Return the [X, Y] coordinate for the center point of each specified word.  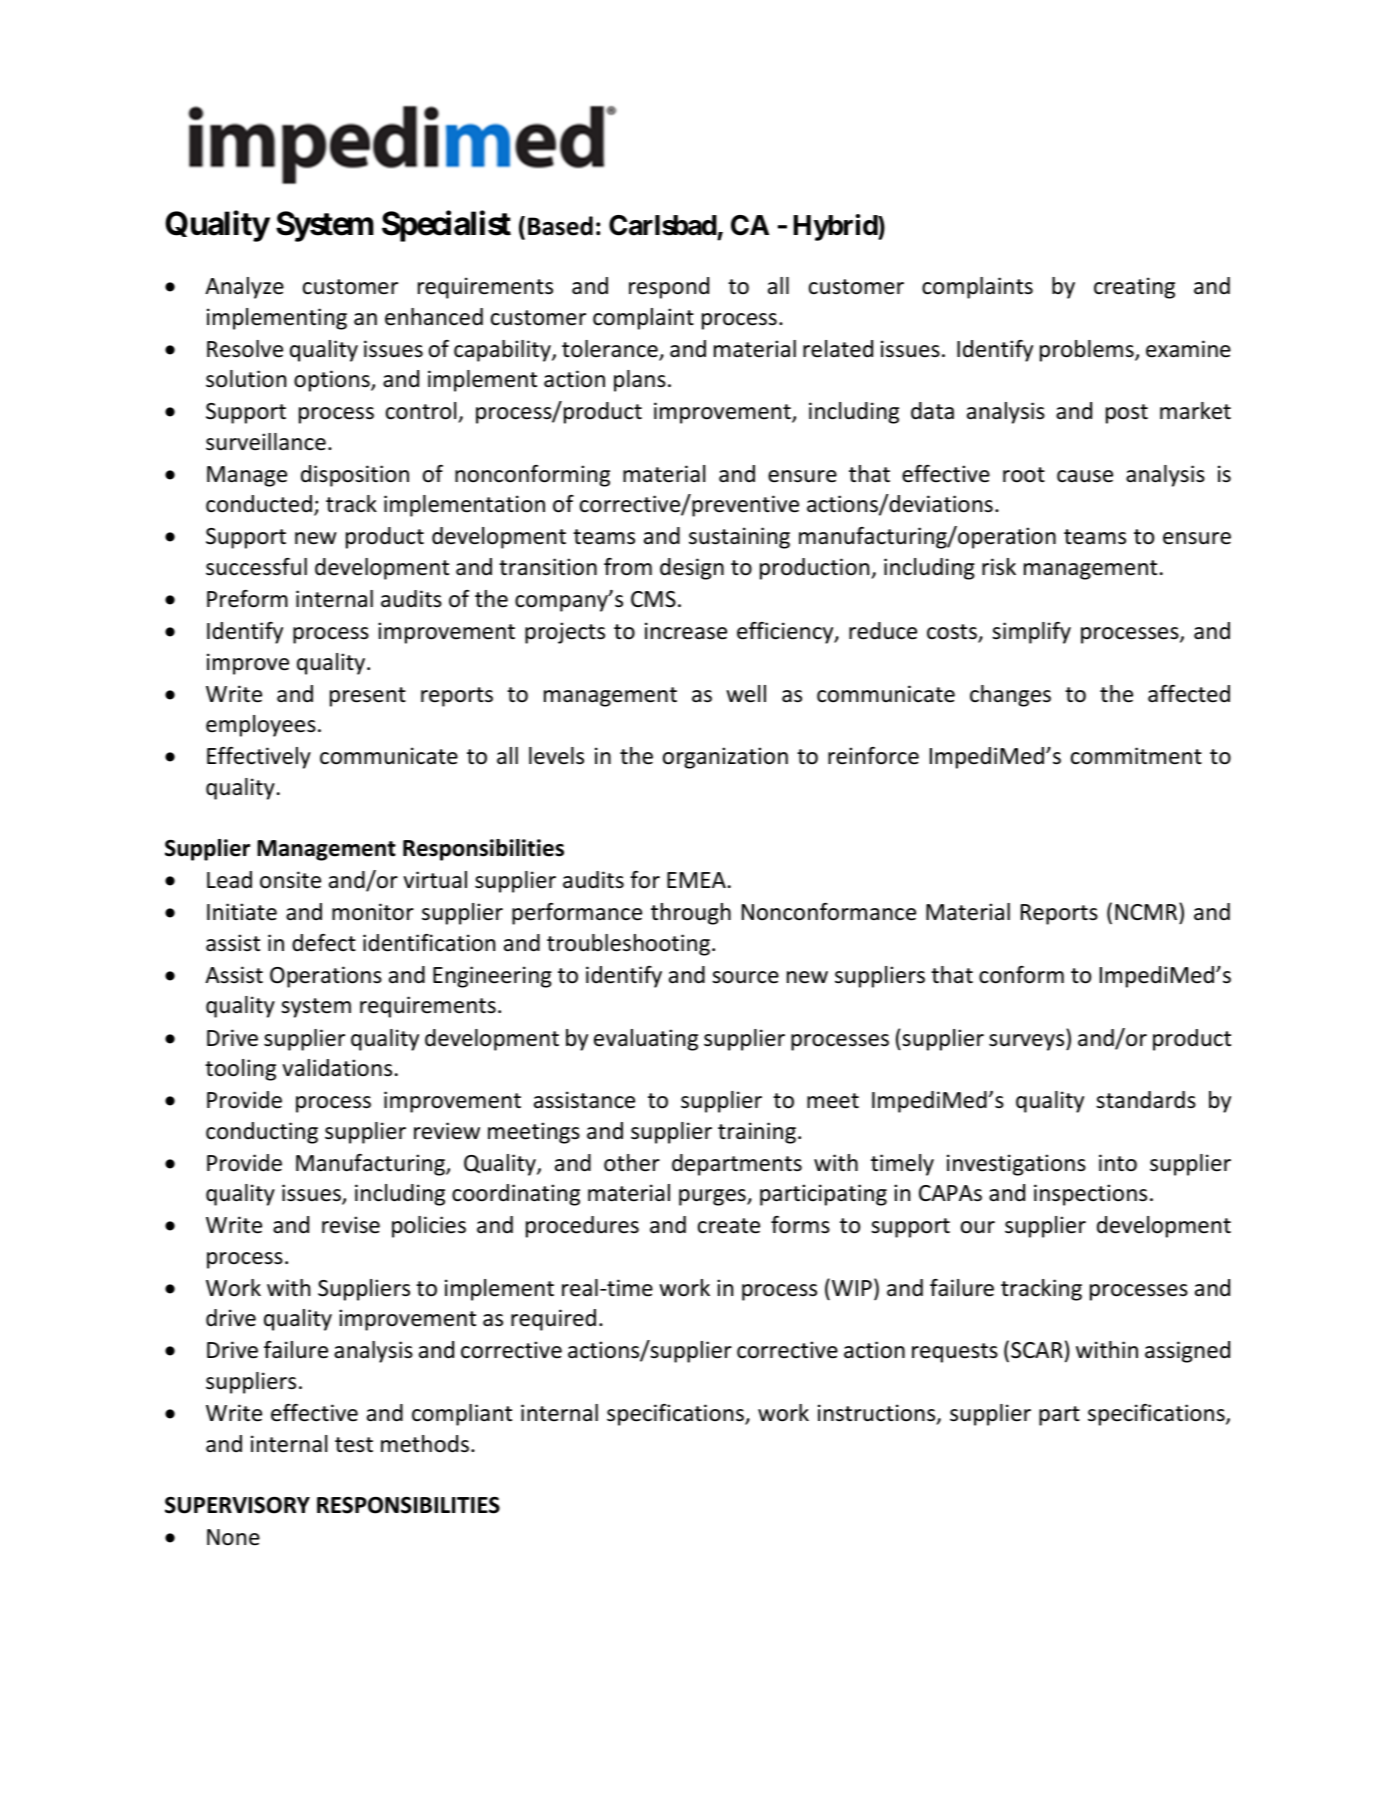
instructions [878, 1414]
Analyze [244, 288]
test [354, 1445]
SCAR [1037, 1350]
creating [1134, 288]
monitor [373, 912]
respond [669, 288]
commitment [1136, 756]
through [691, 914]
